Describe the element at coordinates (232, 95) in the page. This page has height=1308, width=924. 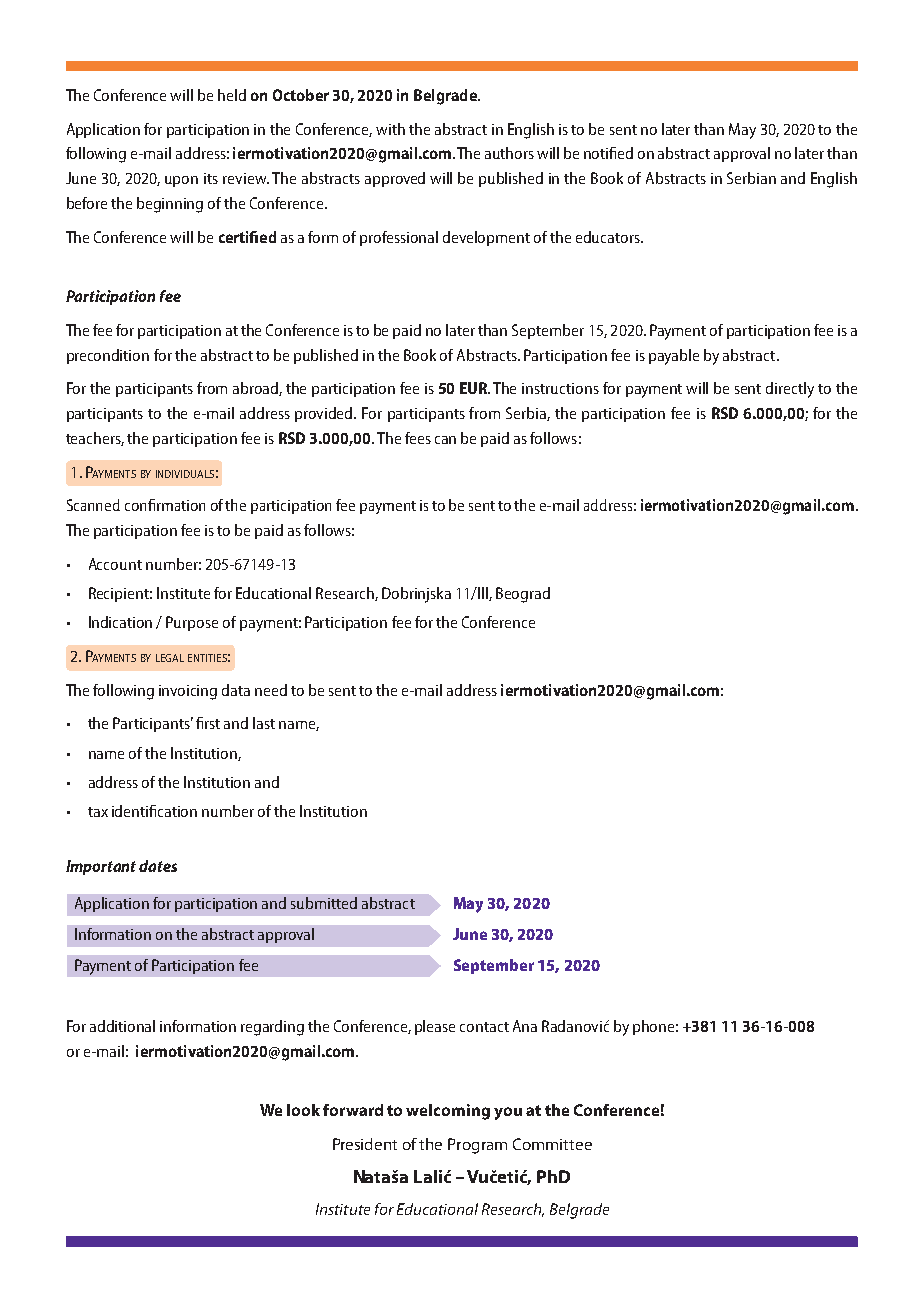
I see `held` at that location.
